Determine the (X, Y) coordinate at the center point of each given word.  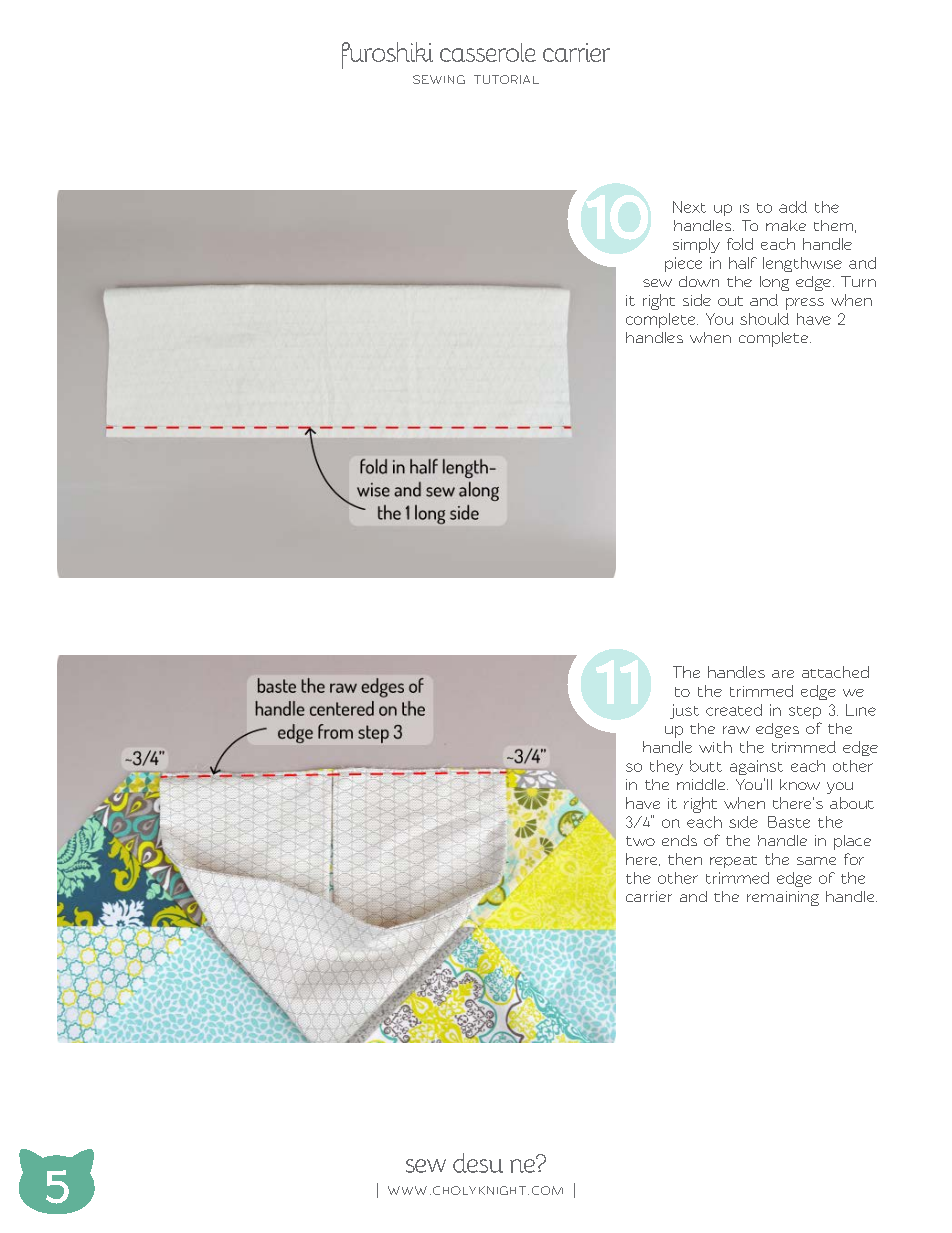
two (640, 841)
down (699, 281)
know (800, 784)
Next (689, 207)
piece (683, 264)
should (764, 319)
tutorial (506, 79)
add (793, 207)
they (666, 767)
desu (478, 1163)
